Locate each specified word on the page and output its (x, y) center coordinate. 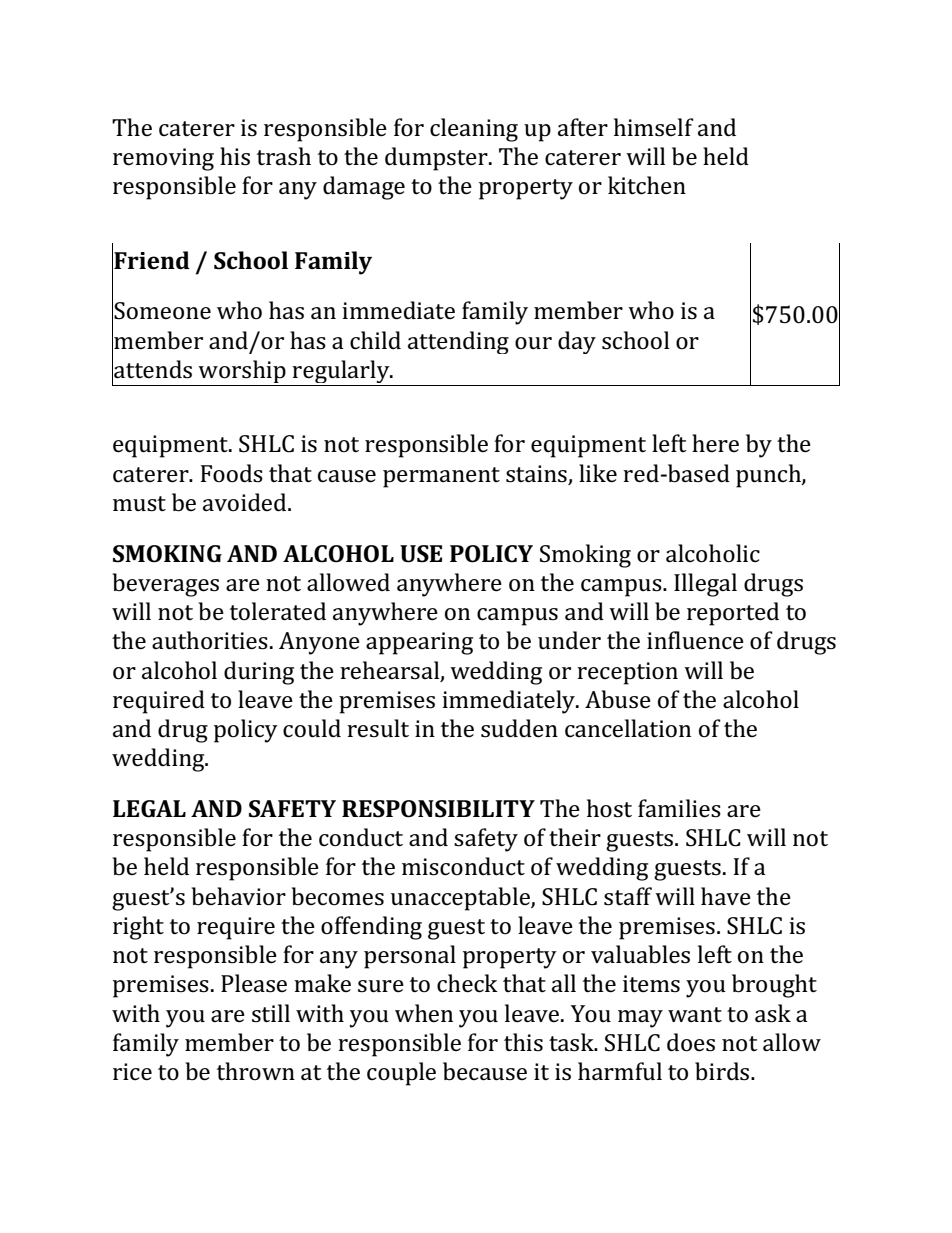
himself (654, 127)
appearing (419, 643)
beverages (166, 585)
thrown (256, 1071)
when (424, 1013)
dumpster (437, 159)
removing (163, 159)
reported (733, 614)
